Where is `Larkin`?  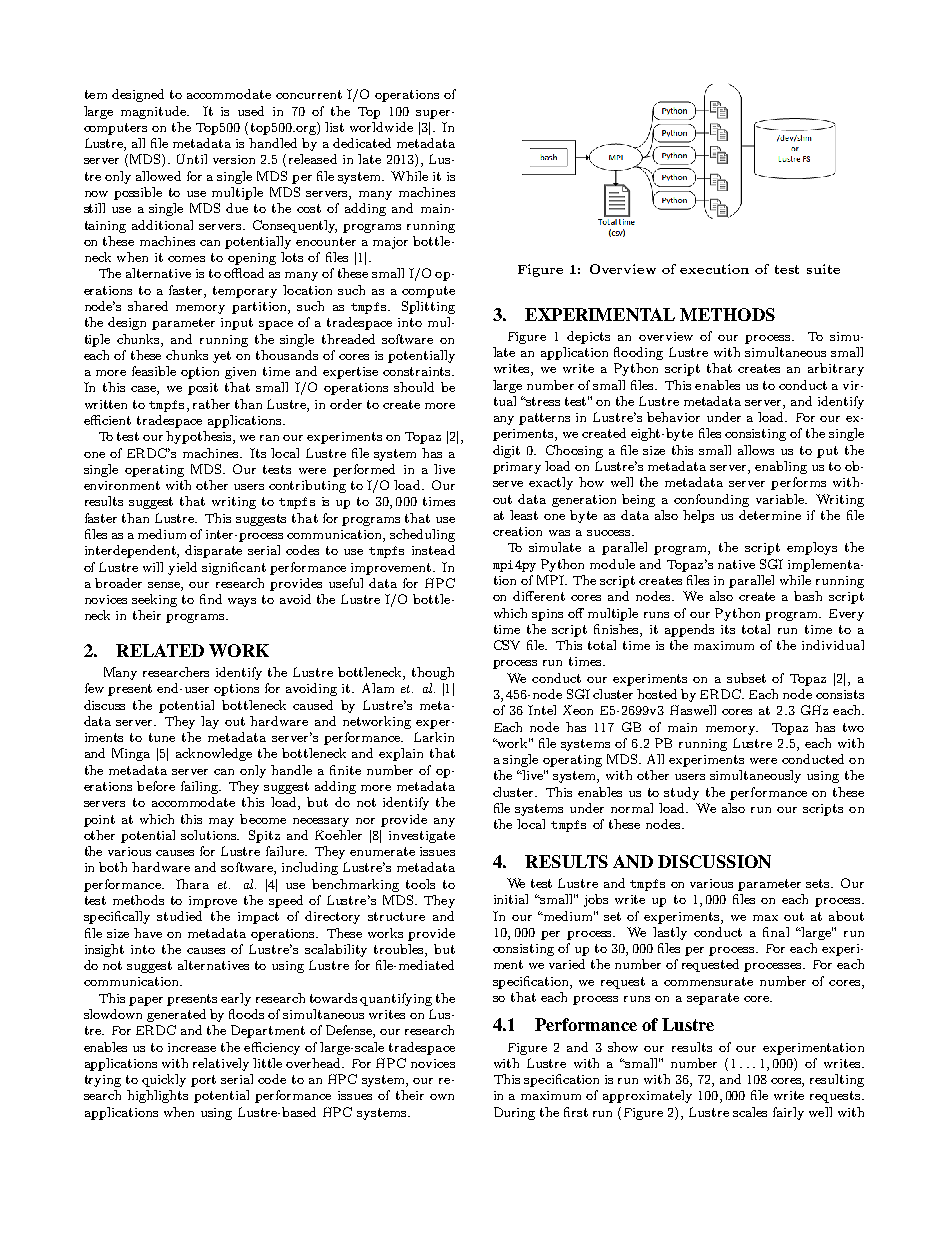 Larkin is located at coordinates (434, 737).
